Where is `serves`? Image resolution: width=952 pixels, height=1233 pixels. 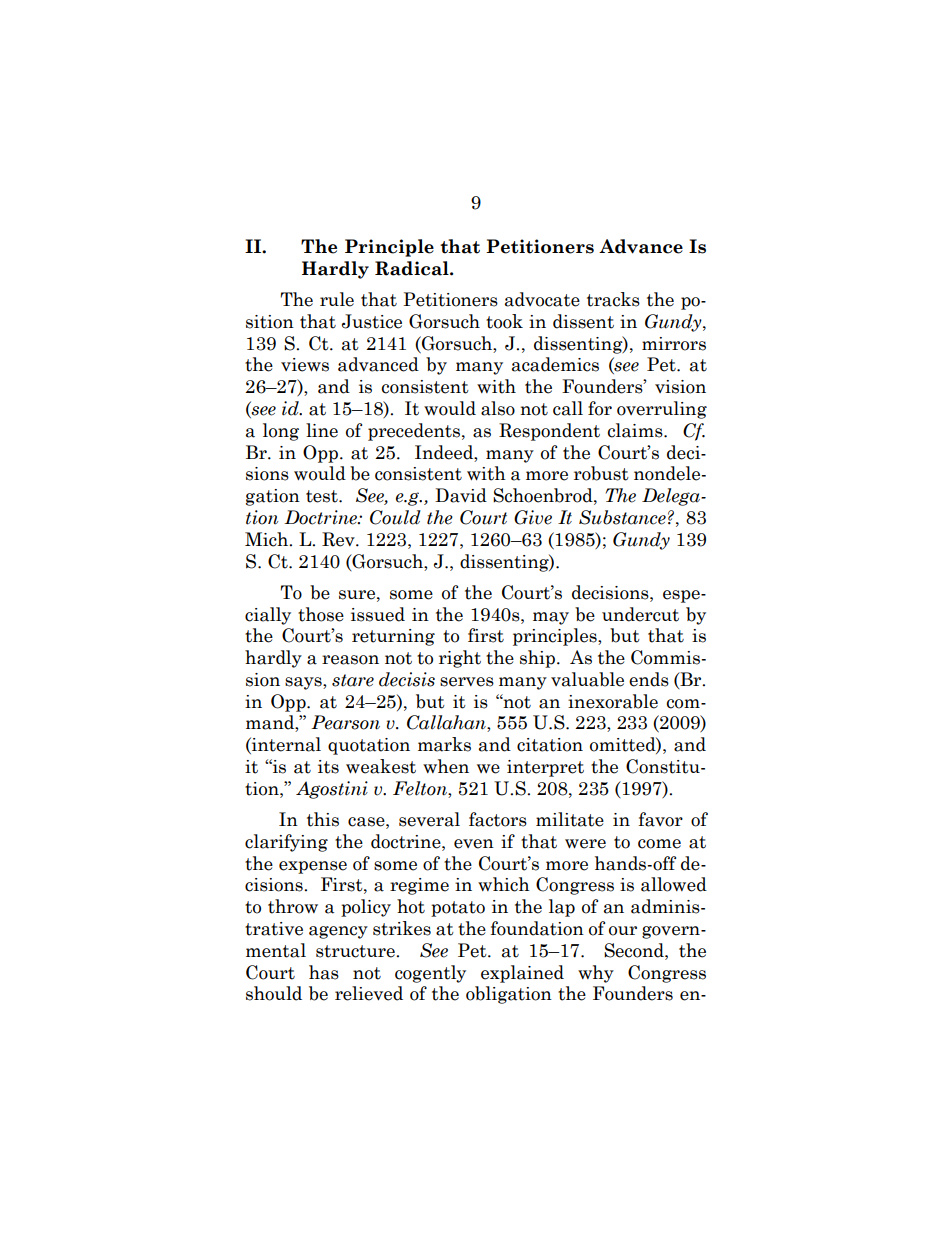
serves is located at coordinates (467, 682).
